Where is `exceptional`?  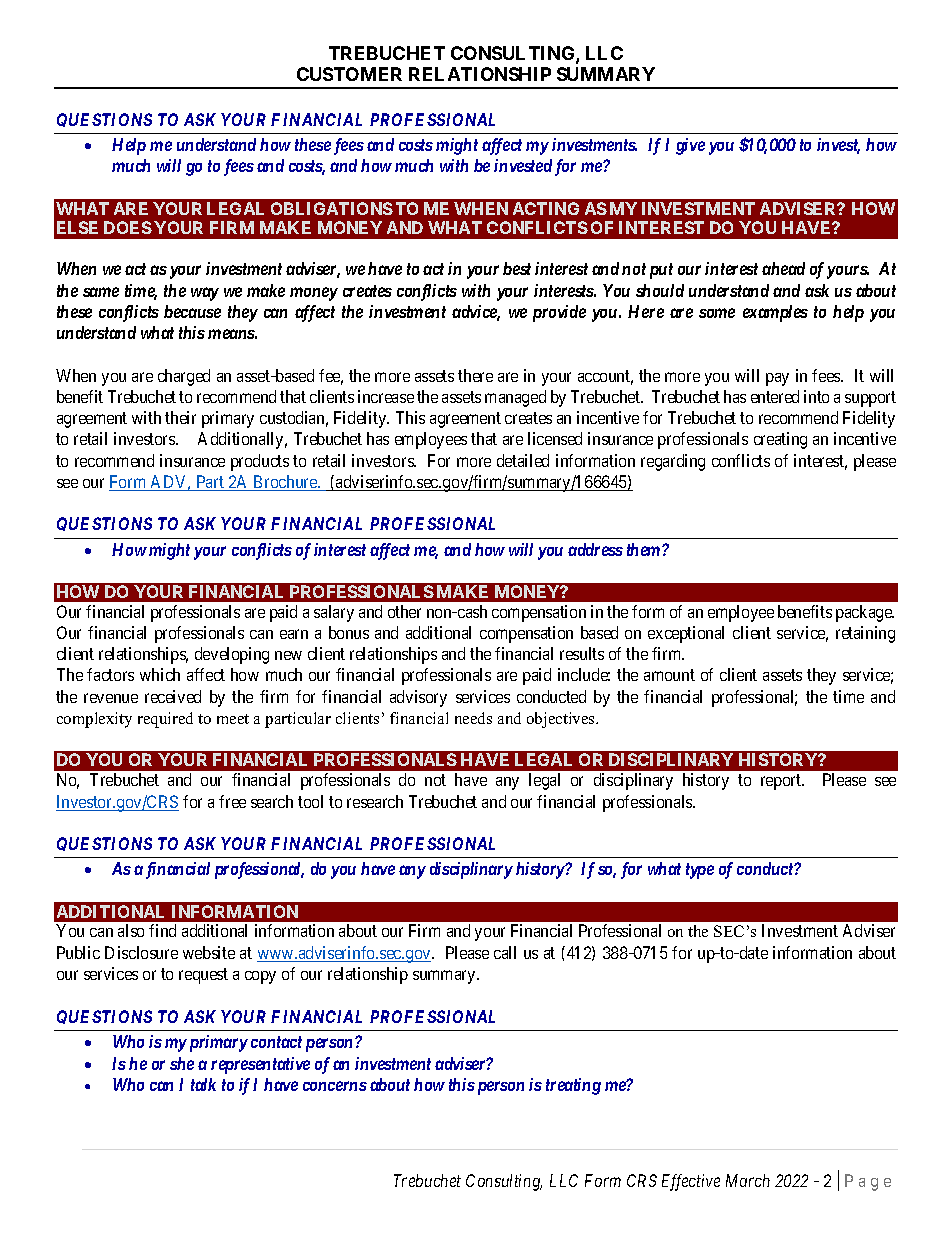
exceptional is located at coordinates (686, 634).
